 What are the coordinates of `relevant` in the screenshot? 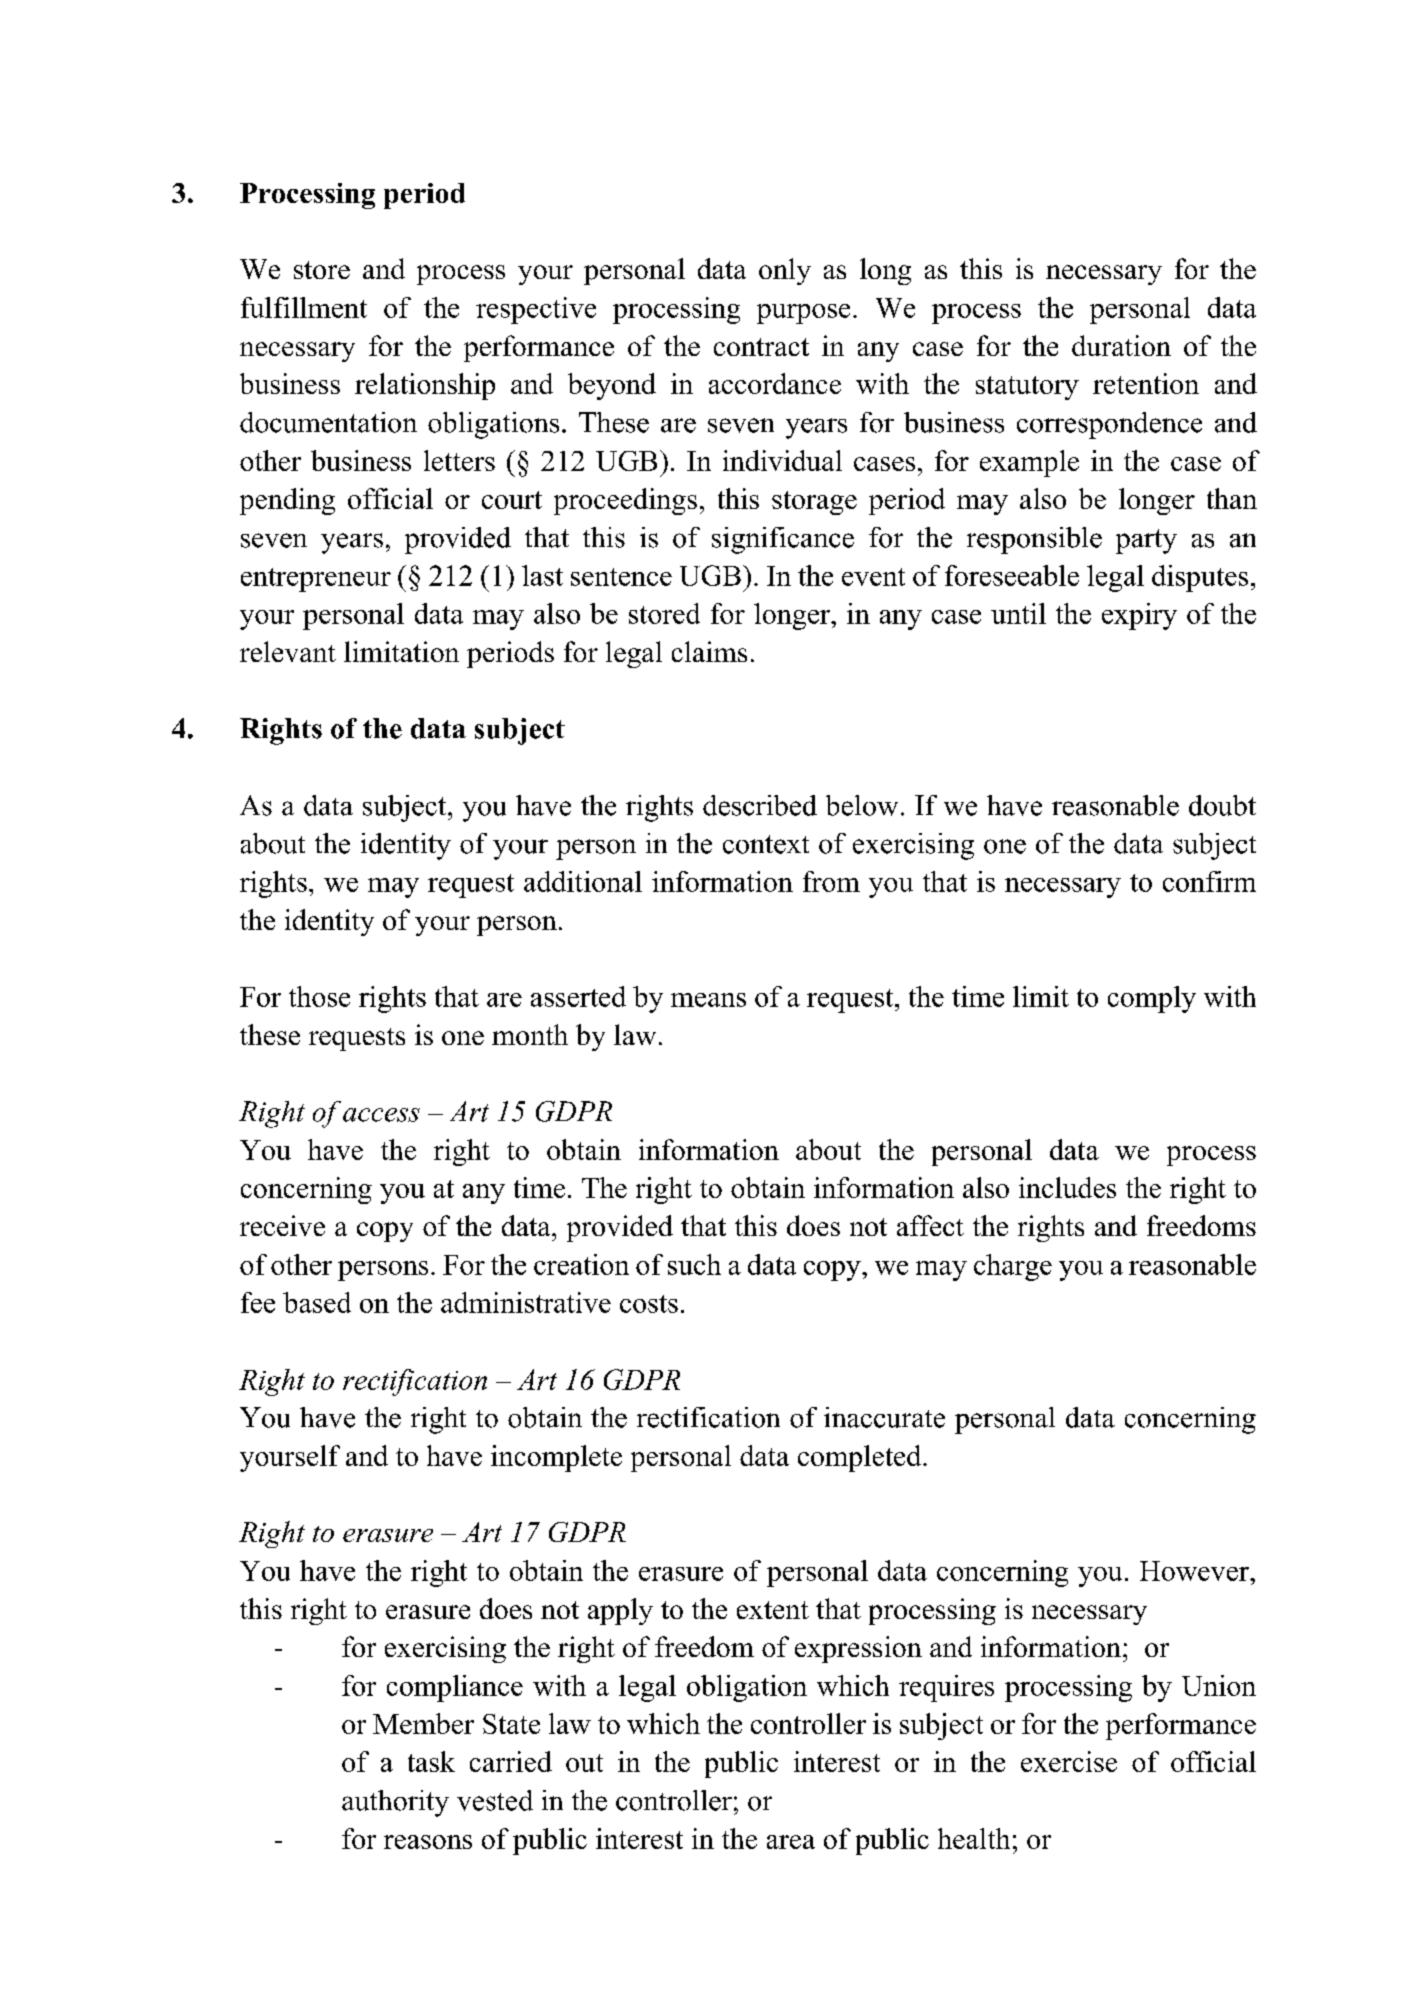 It's located at (288, 651).
